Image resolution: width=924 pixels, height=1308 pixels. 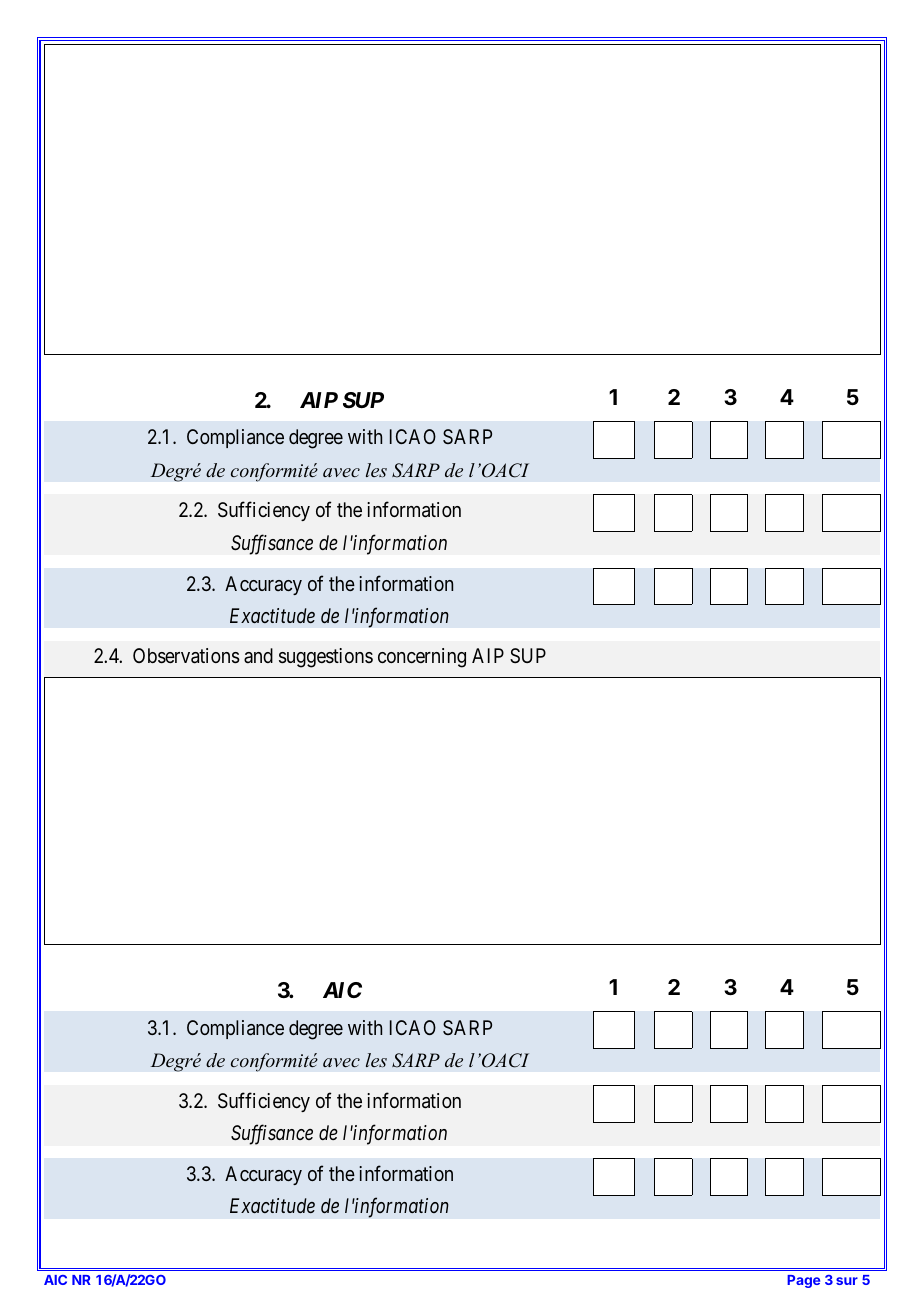 What do you see at coordinates (803, 1281) in the page?
I see `Page` at bounding box center [803, 1281].
